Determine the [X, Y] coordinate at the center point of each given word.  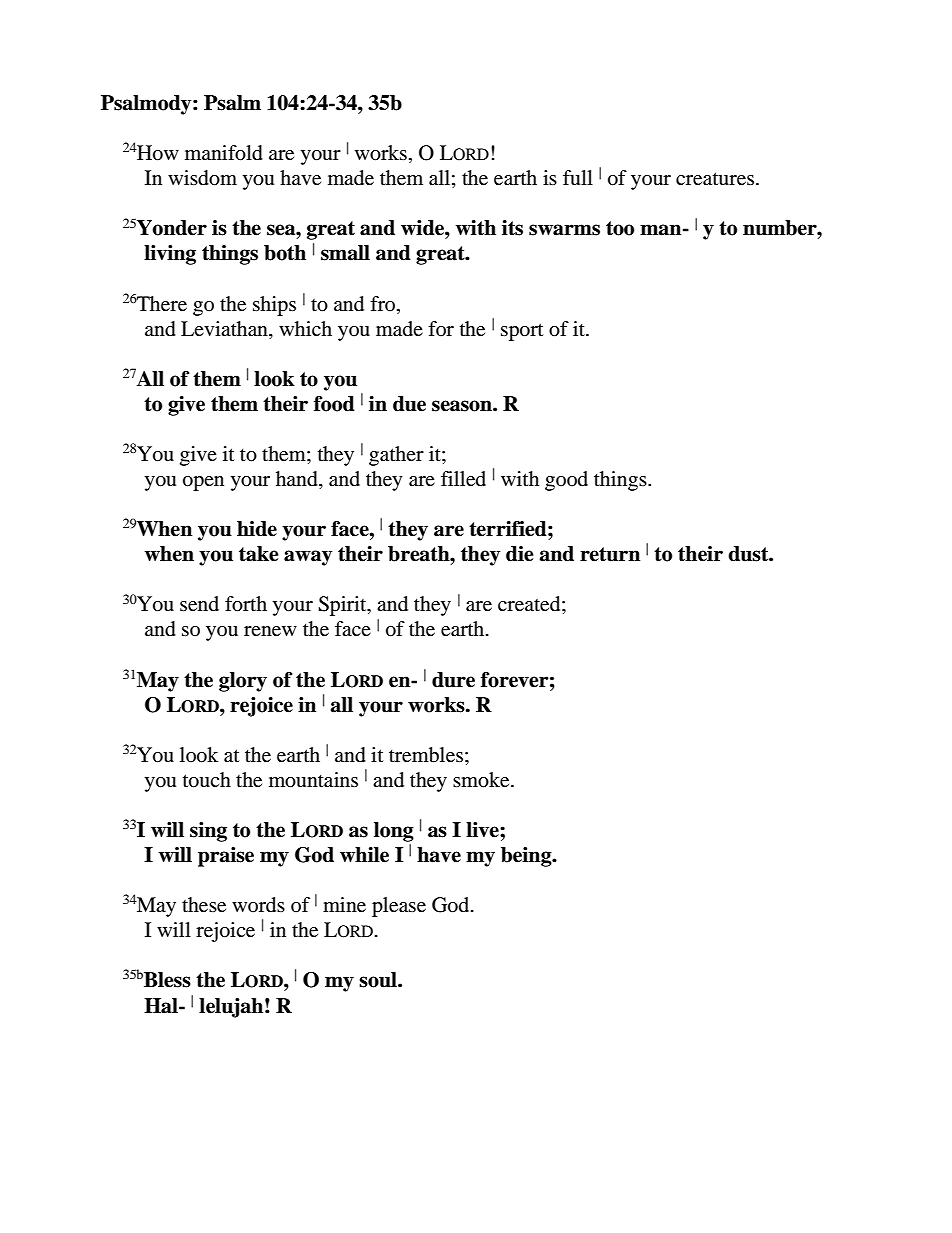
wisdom [202, 178]
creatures [715, 179]
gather [396, 456]
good [566, 481]
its [512, 228]
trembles [426, 755]
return [610, 554]
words [258, 905]
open [203, 483]
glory [243, 682]
